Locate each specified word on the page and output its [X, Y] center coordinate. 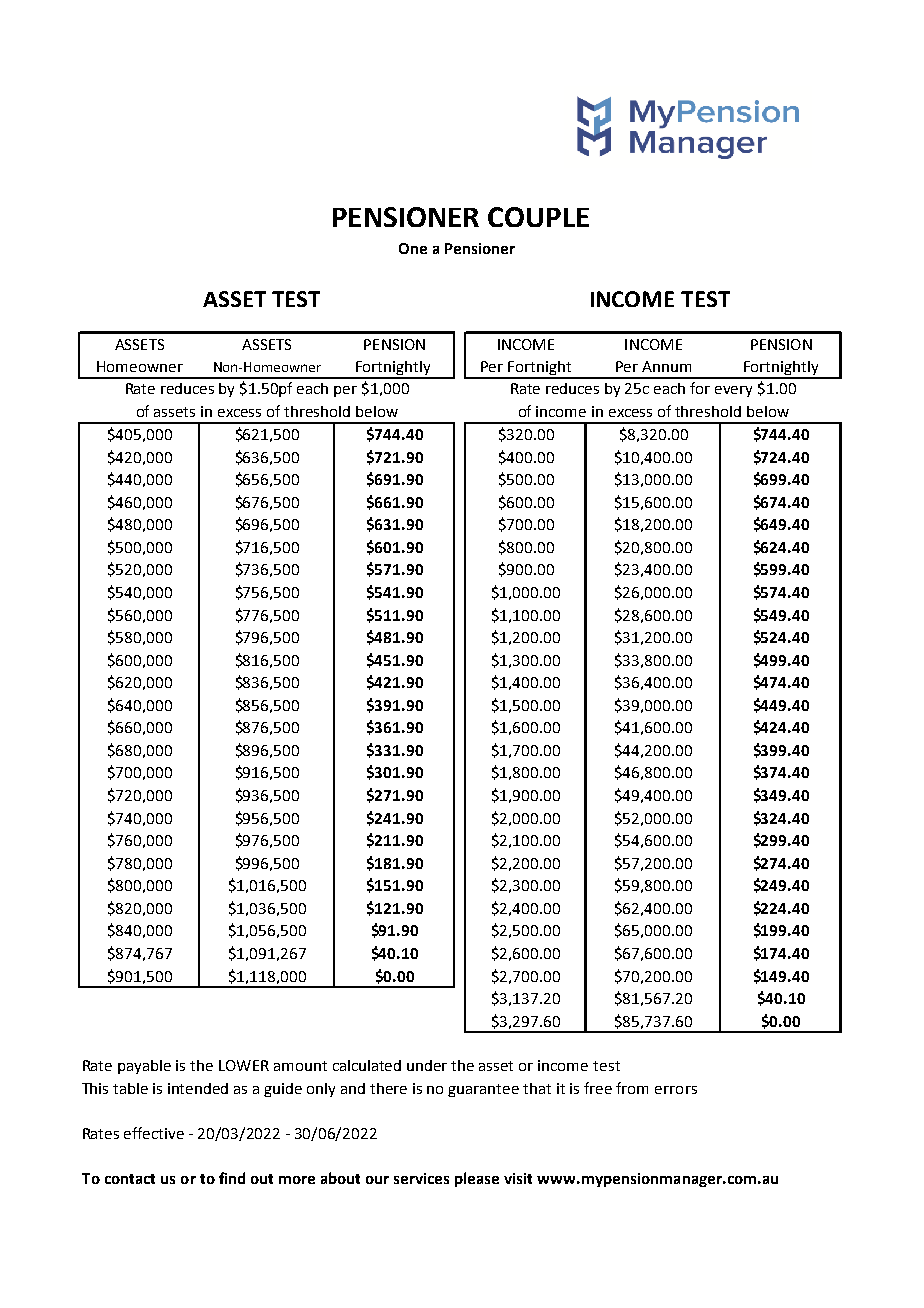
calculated [367, 1065]
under [427, 1065]
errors [676, 1090]
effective [154, 1133]
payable [144, 1067]
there [388, 1088]
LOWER [244, 1065]
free [598, 1088]
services [421, 1178]
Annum [666, 366]
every [733, 391]
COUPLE [538, 217]
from [632, 1088]
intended [198, 1088]
